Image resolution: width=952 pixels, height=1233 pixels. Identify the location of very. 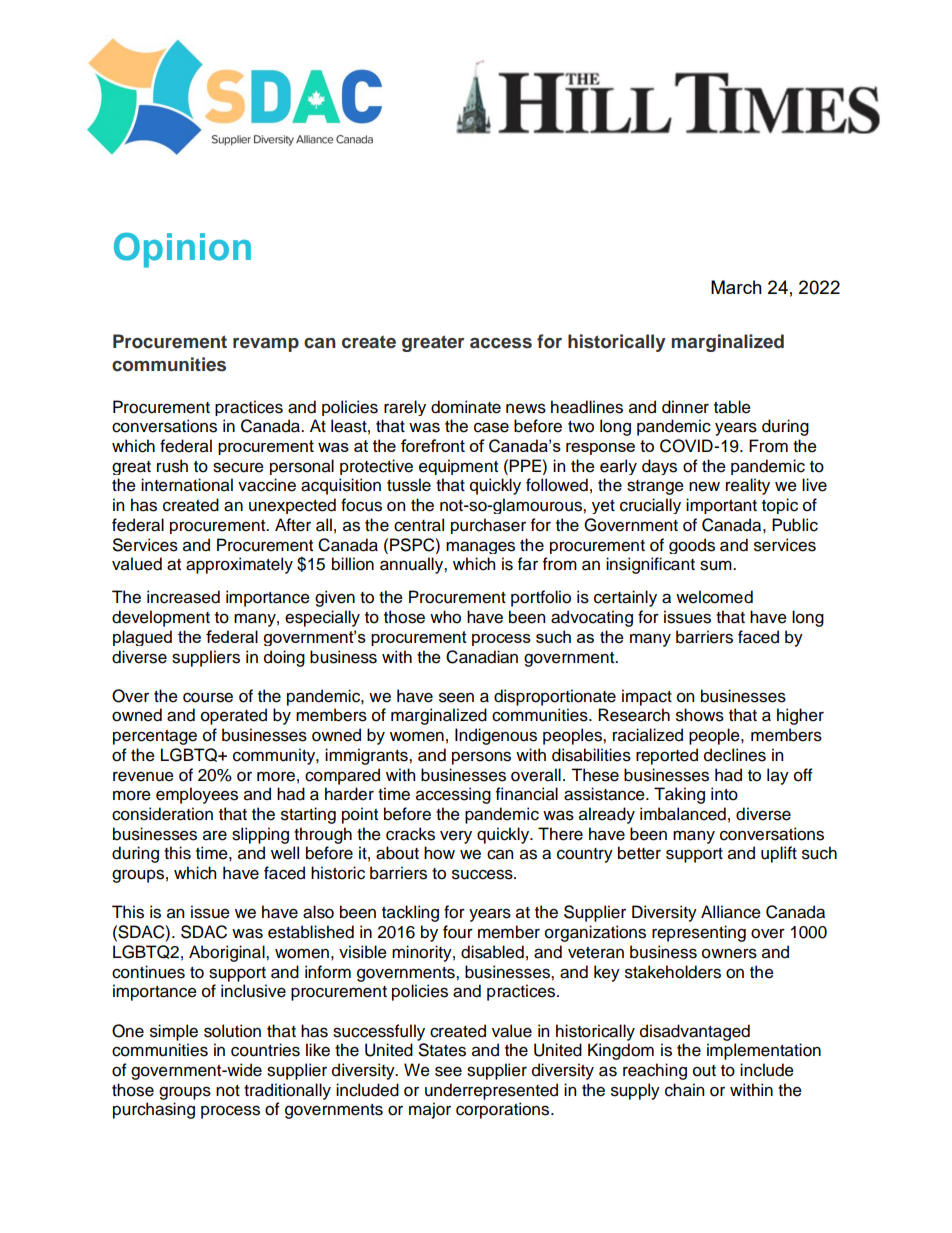
(456, 837).
